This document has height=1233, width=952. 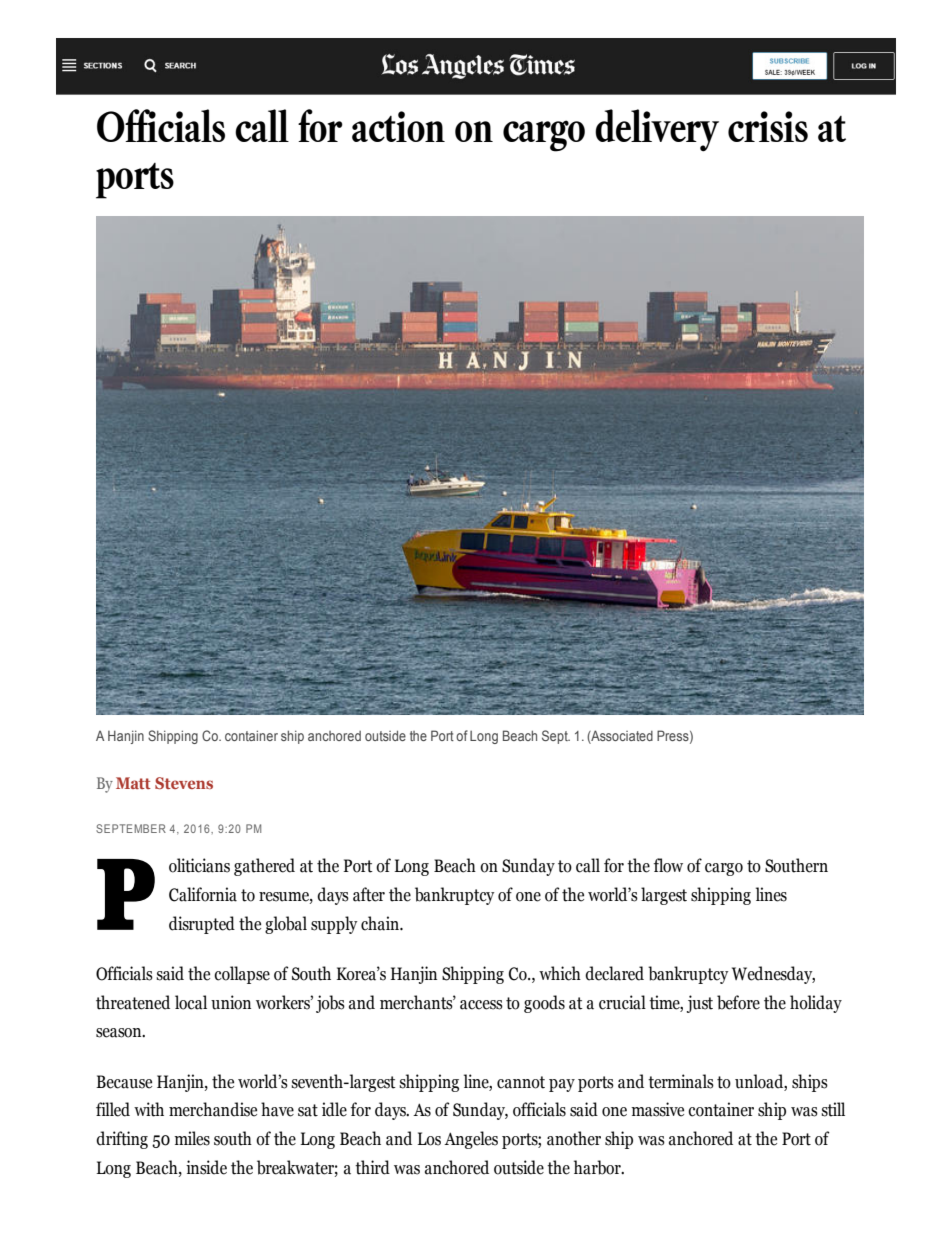 I want to click on miles, so click(x=192, y=1138).
